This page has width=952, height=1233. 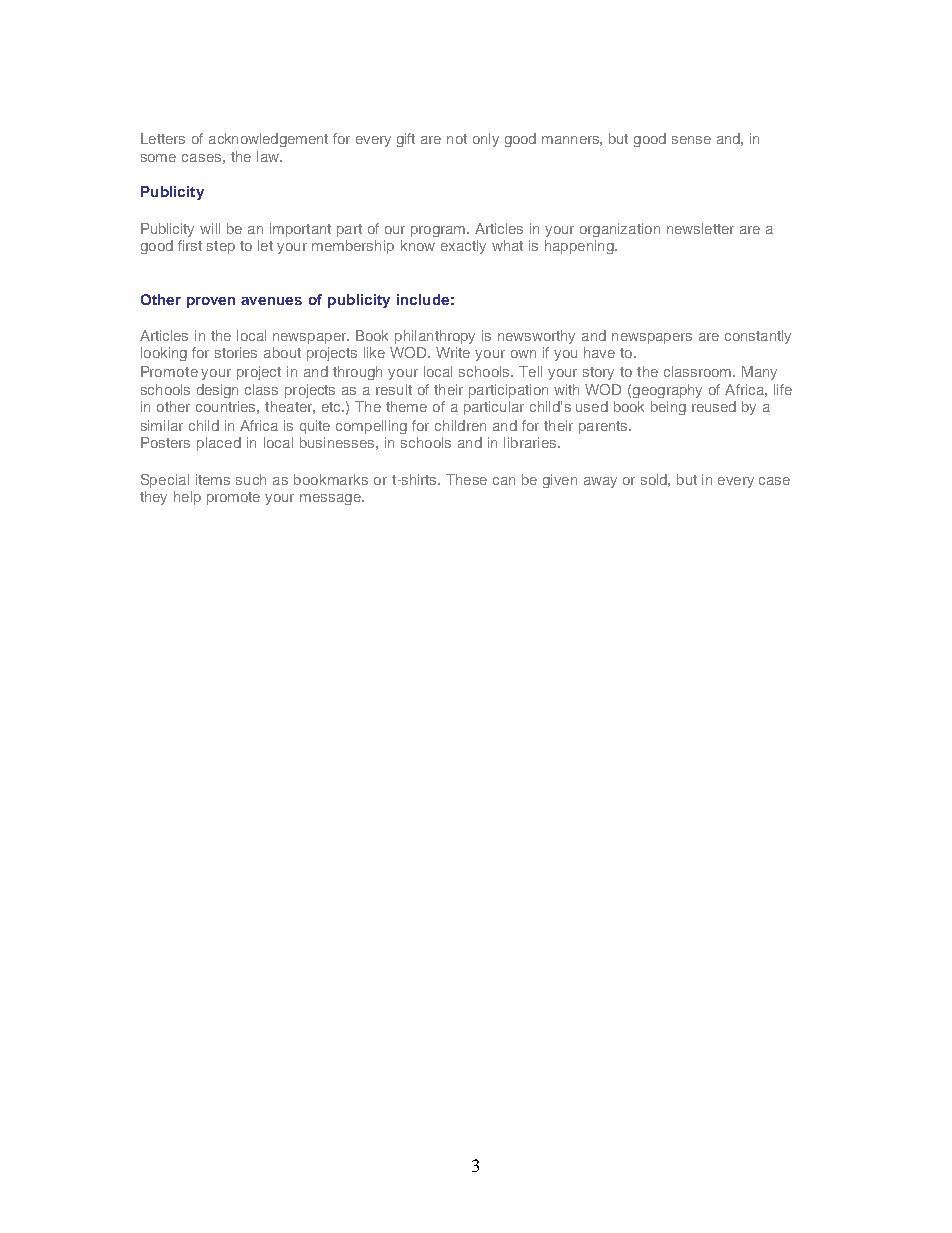 What do you see at coordinates (758, 337) in the page?
I see `constantly` at bounding box center [758, 337].
